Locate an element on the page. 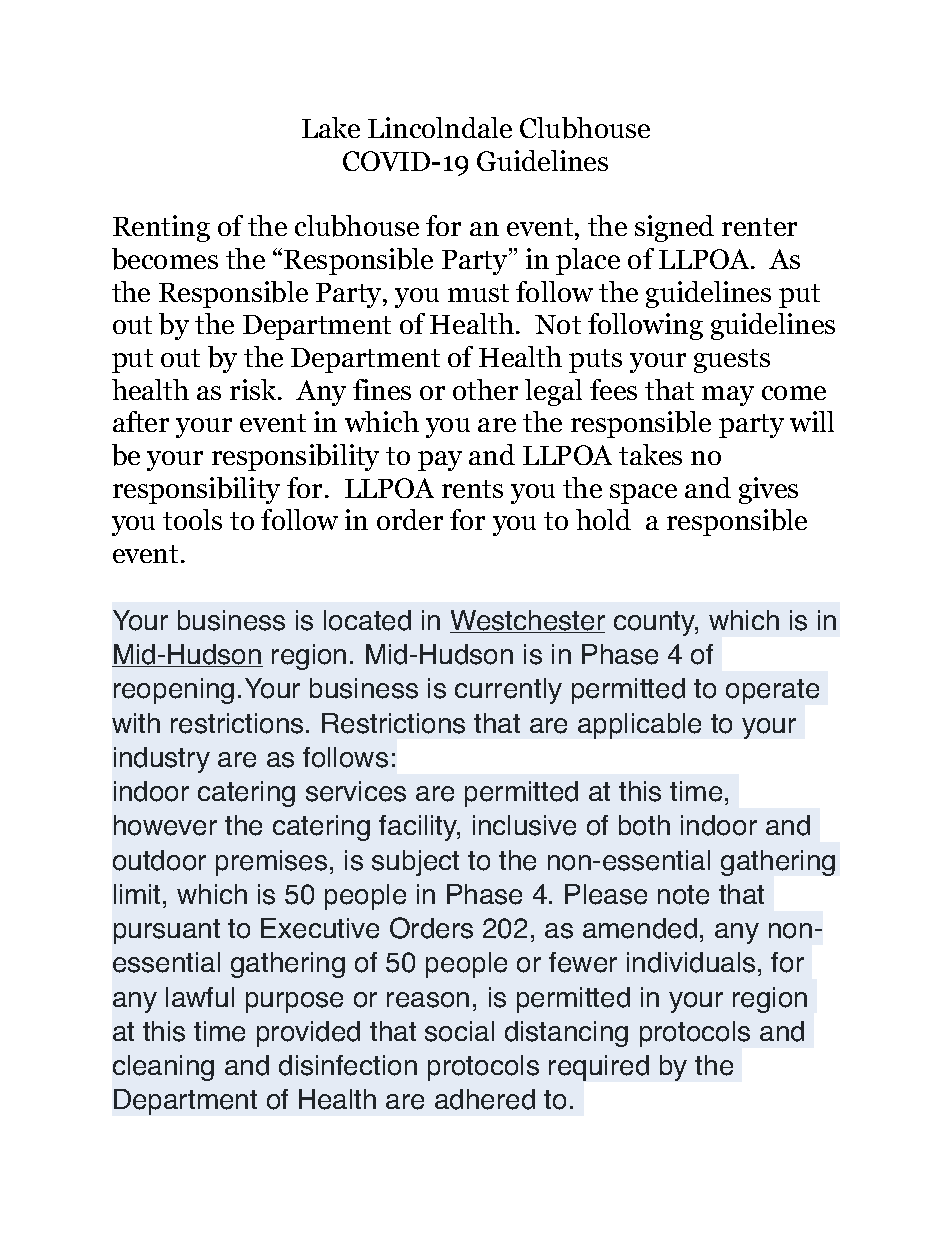 The image size is (952, 1233). Lake is located at coordinates (331, 127).
